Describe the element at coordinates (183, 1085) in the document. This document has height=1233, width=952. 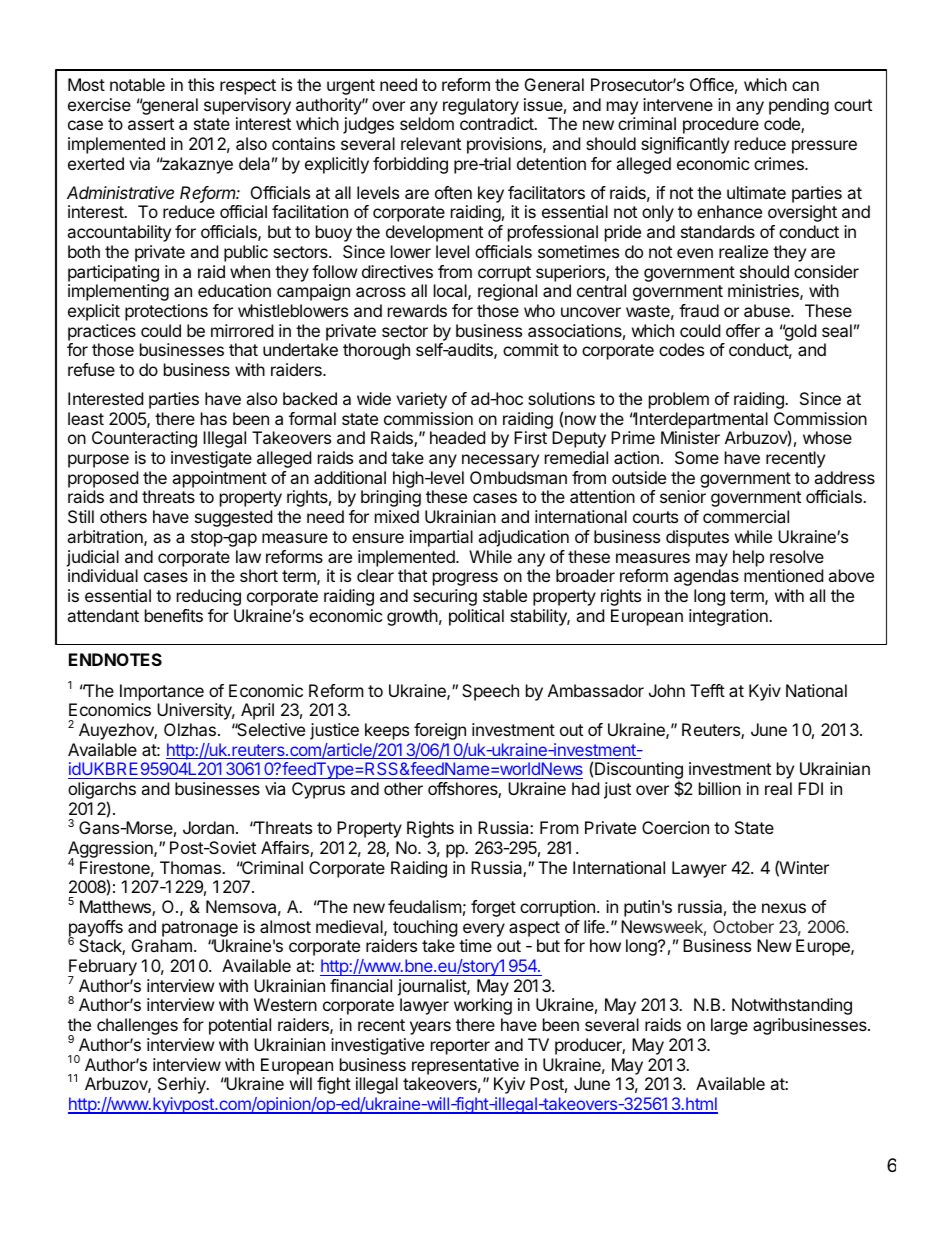
I see `Serhiy` at that location.
